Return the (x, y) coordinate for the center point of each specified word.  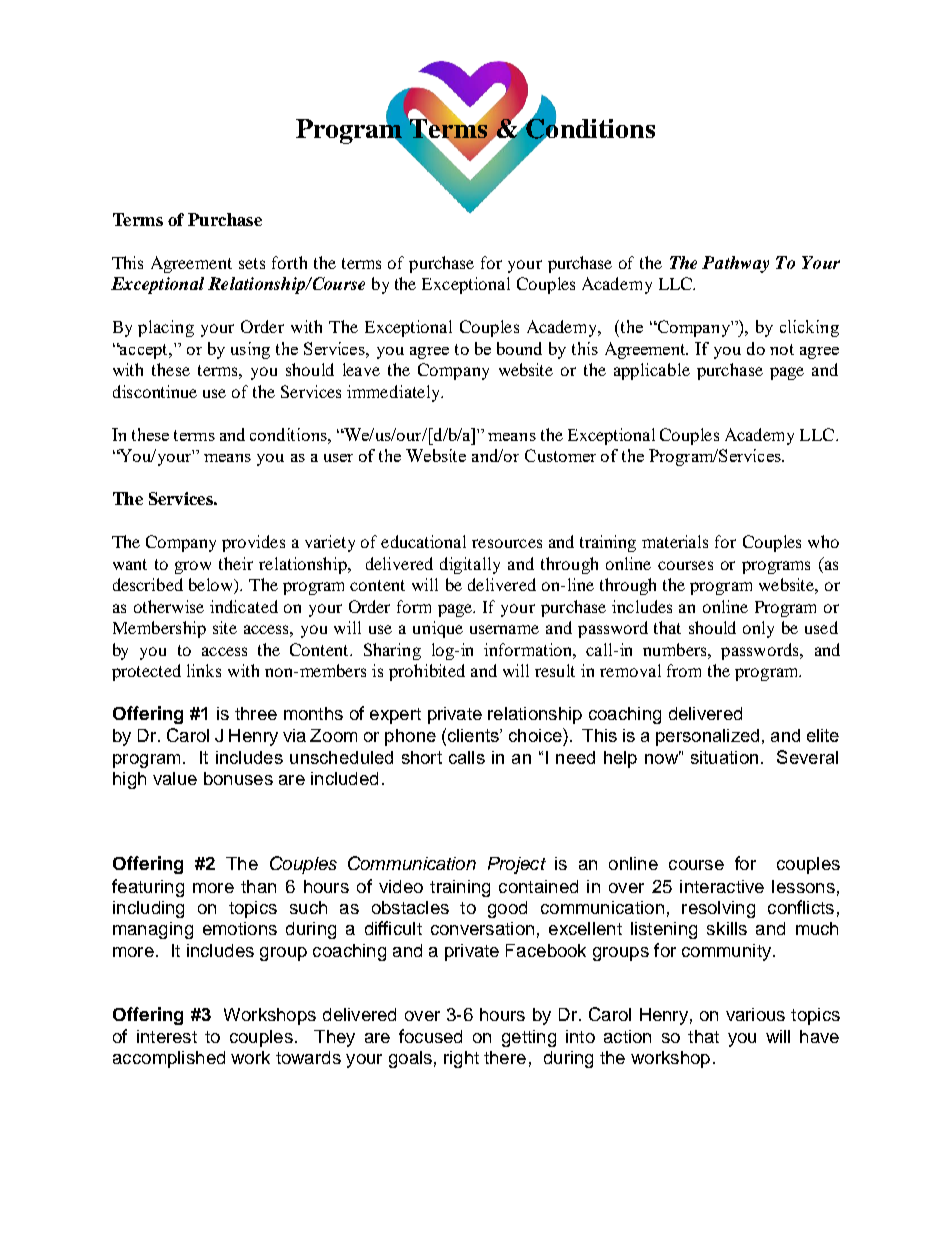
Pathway (735, 264)
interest (167, 1036)
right (461, 1059)
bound (519, 348)
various (755, 1014)
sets (252, 263)
